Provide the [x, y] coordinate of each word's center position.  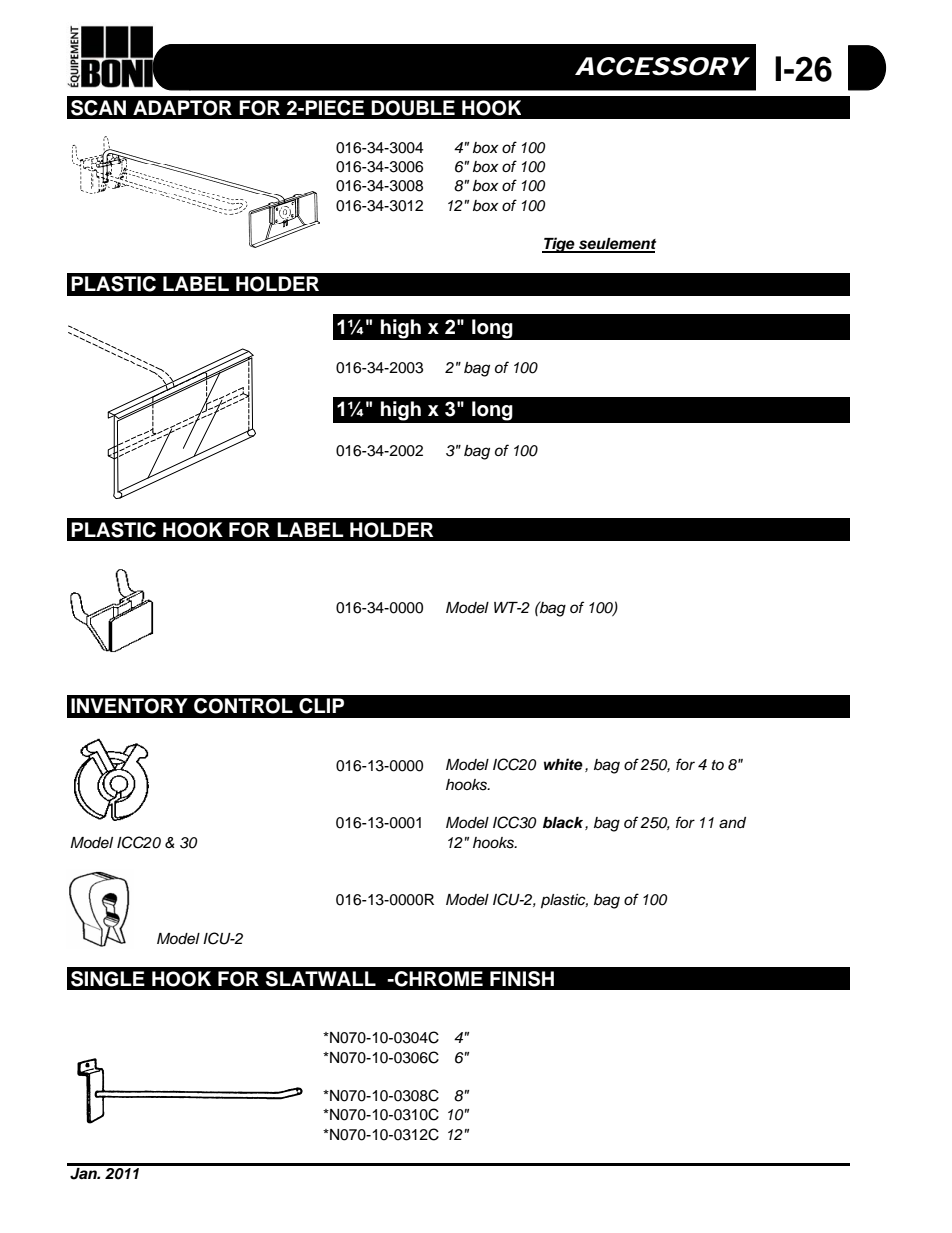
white [563, 764]
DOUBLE [413, 108]
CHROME [437, 979]
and [732, 823]
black [564, 823]
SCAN [98, 108]
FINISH [522, 979]
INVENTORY [129, 706]
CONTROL [243, 706]
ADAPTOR [182, 108]
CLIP [321, 706]
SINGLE [108, 979]
